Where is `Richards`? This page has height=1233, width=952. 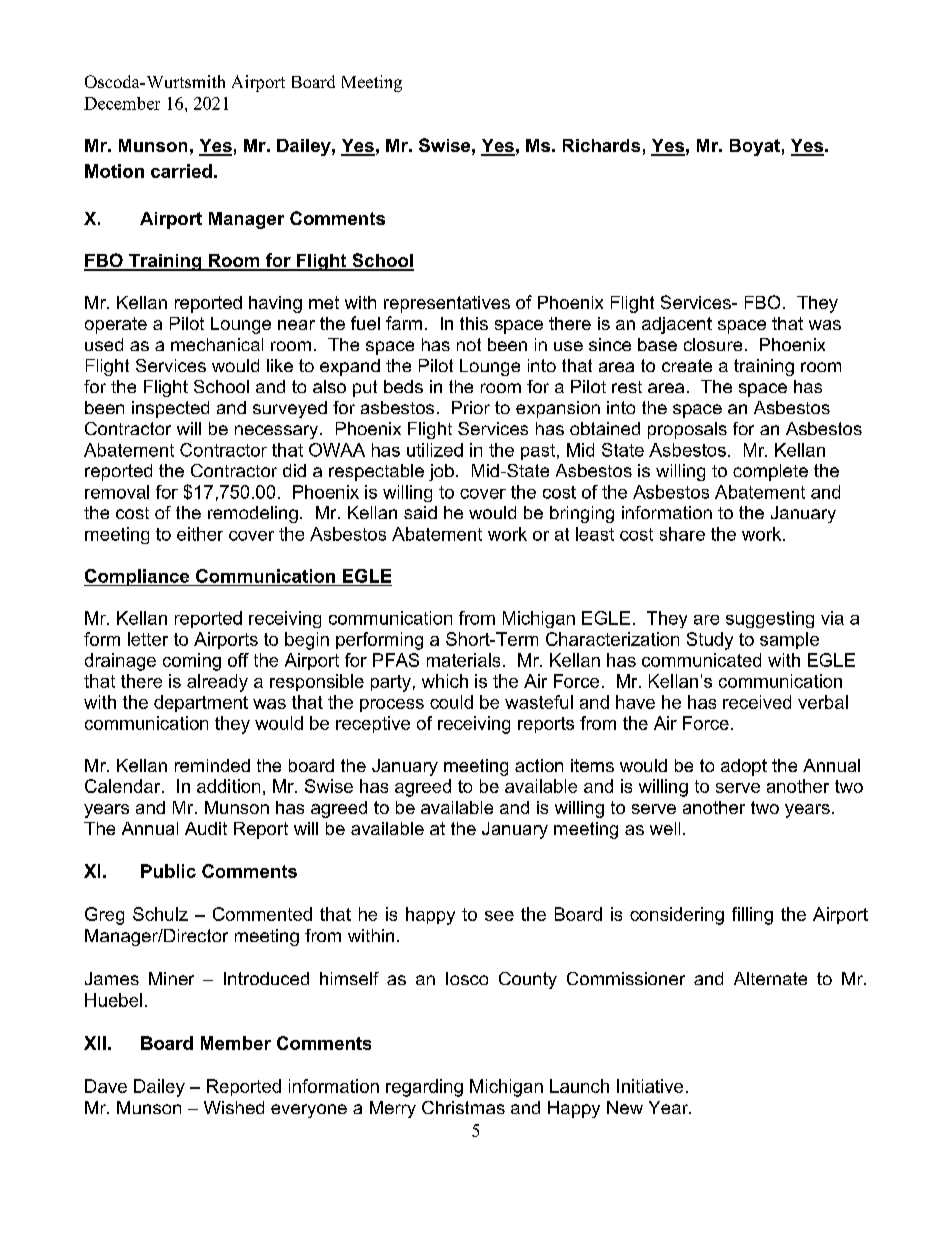 Richards is located at coordinates (601, 145).
